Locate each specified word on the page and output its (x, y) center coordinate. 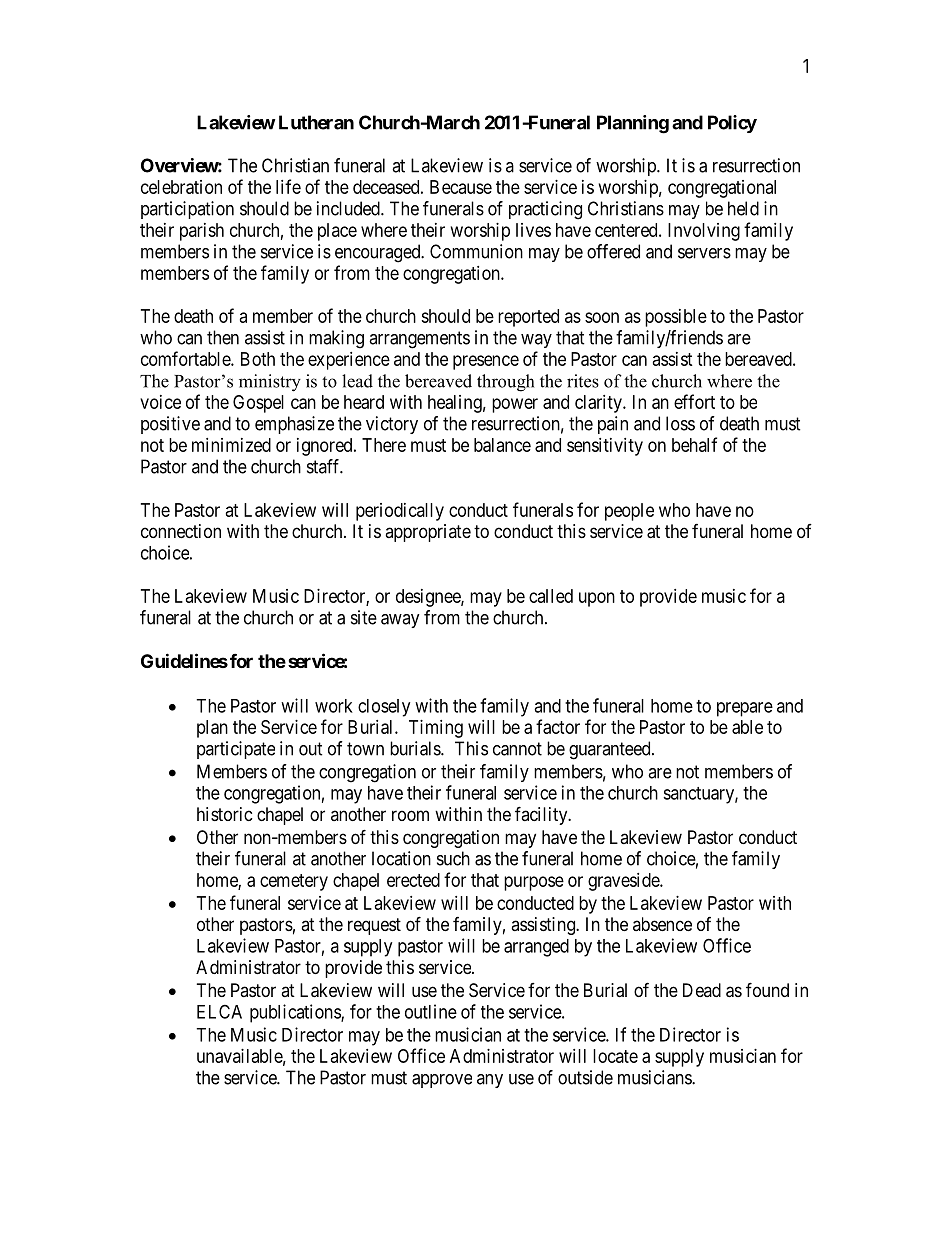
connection (181, 531)
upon (597, 599)
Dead (702, 990)
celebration (181, 187)
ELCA (219, 1011)
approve (442, 1081)
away (400, 621)
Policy (732, 124)
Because (461, 187)
